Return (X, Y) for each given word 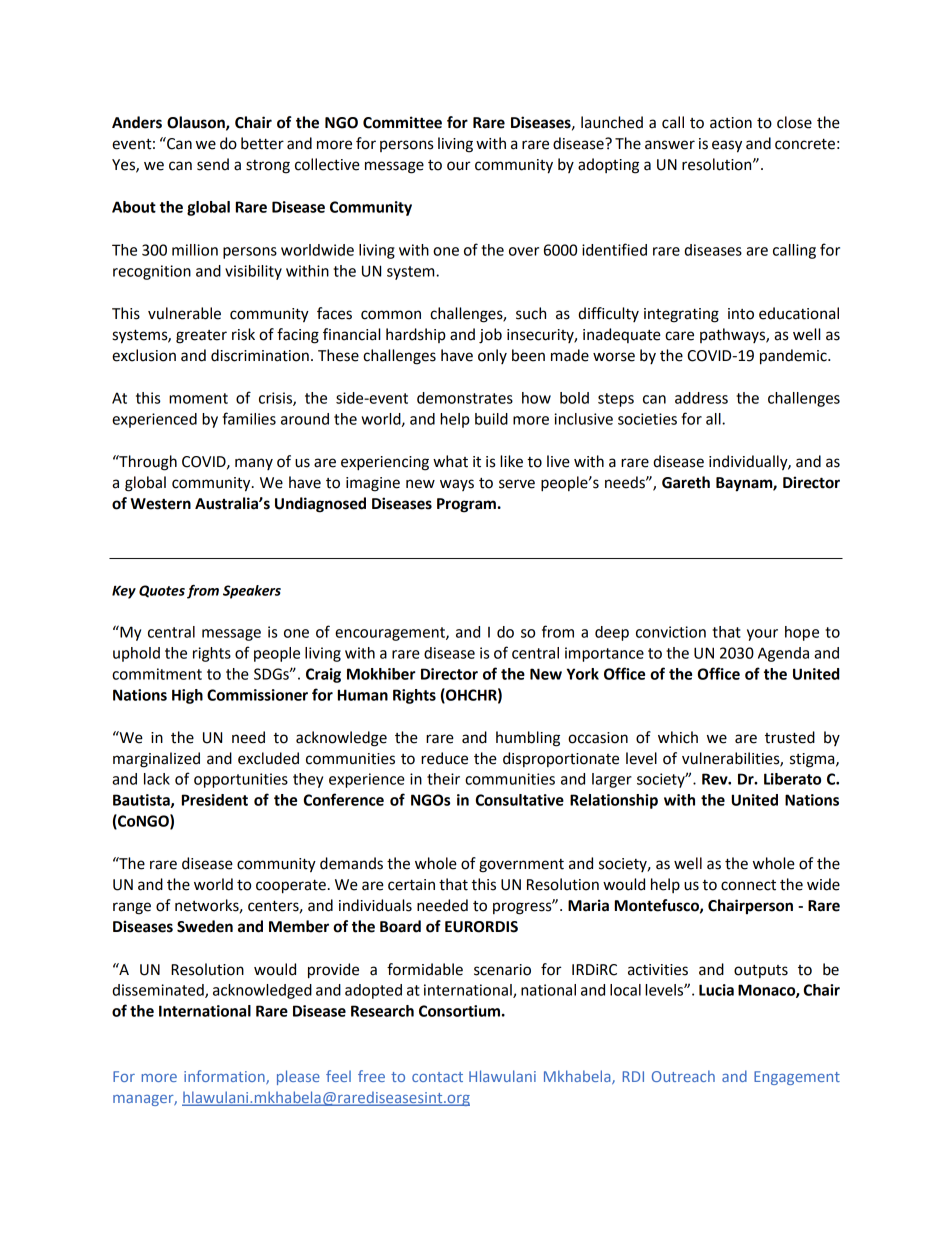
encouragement (391, 634)
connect (748, 885)
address (701, 398)
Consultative (520, 800)
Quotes (162, 591)
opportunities (241, 780)
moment (198, 398)
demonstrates (465, 398)
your (762, 635)
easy (727, 146)
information (225, 1077)
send (213, 164)
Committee (402, 122)
